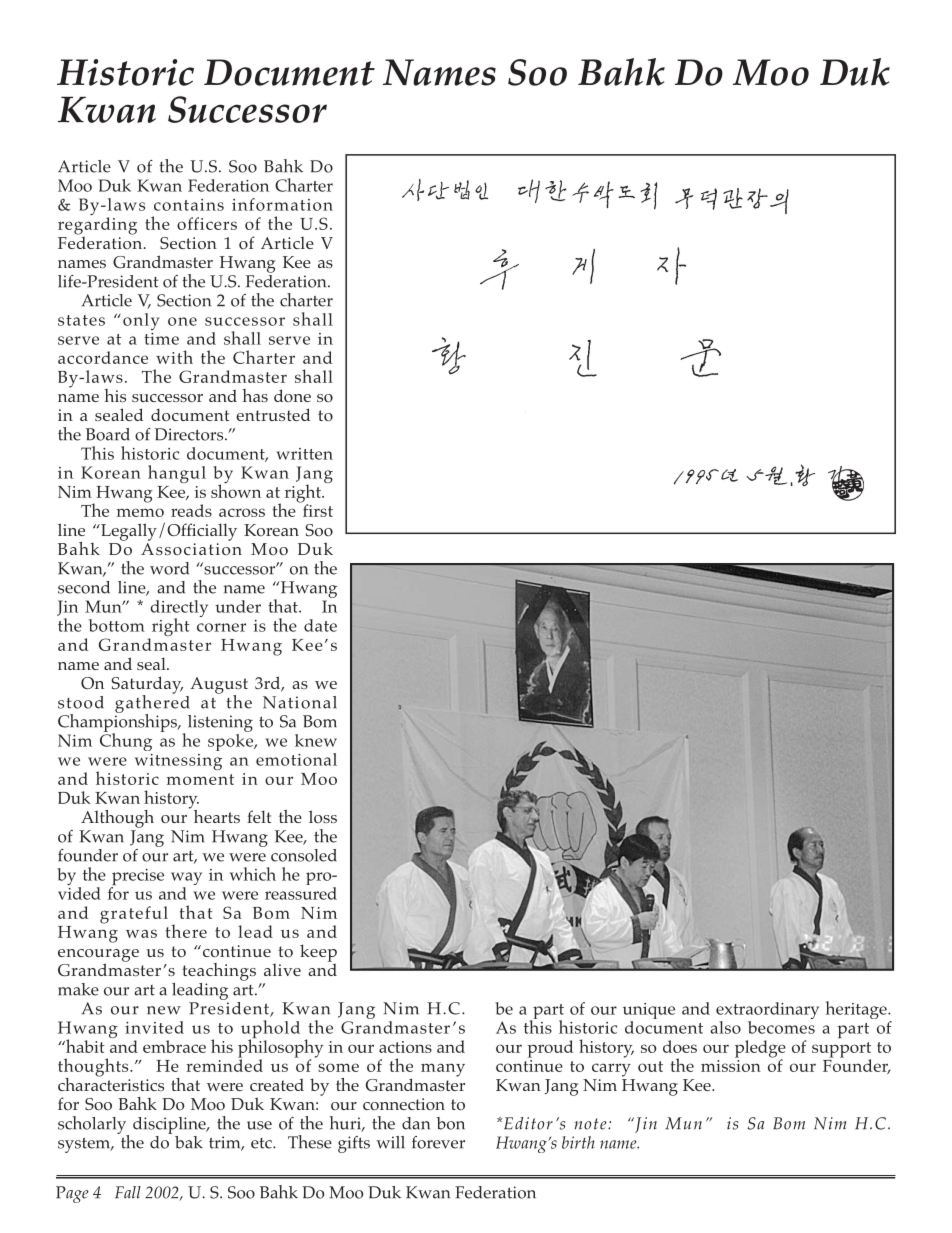  I want to click on forever, so click(438, 1142).
